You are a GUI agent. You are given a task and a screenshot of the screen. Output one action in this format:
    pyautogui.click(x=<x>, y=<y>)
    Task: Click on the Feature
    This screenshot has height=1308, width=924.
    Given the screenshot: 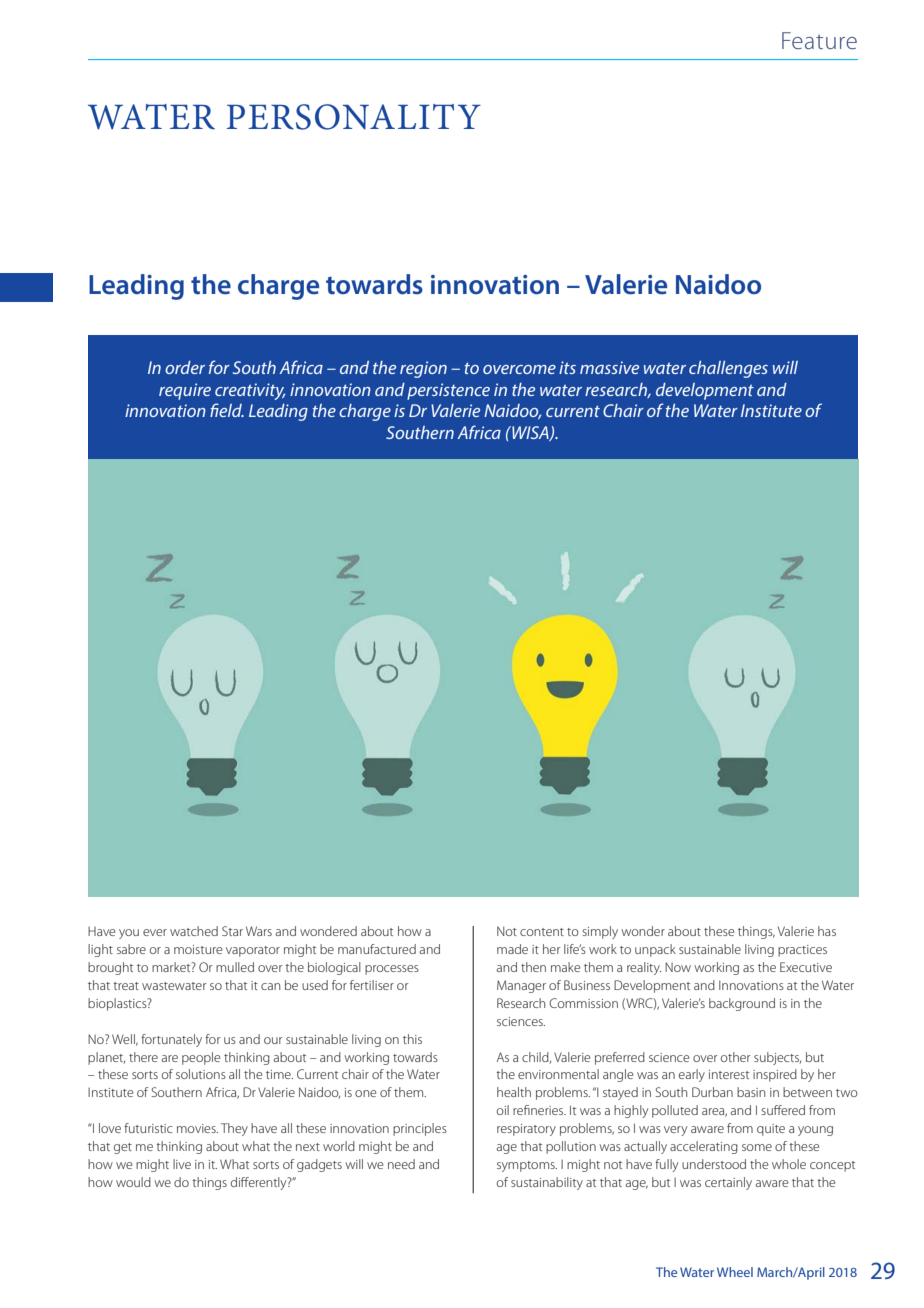 What is the action you would take?
    pyautogui.click(x=819, y=40)
